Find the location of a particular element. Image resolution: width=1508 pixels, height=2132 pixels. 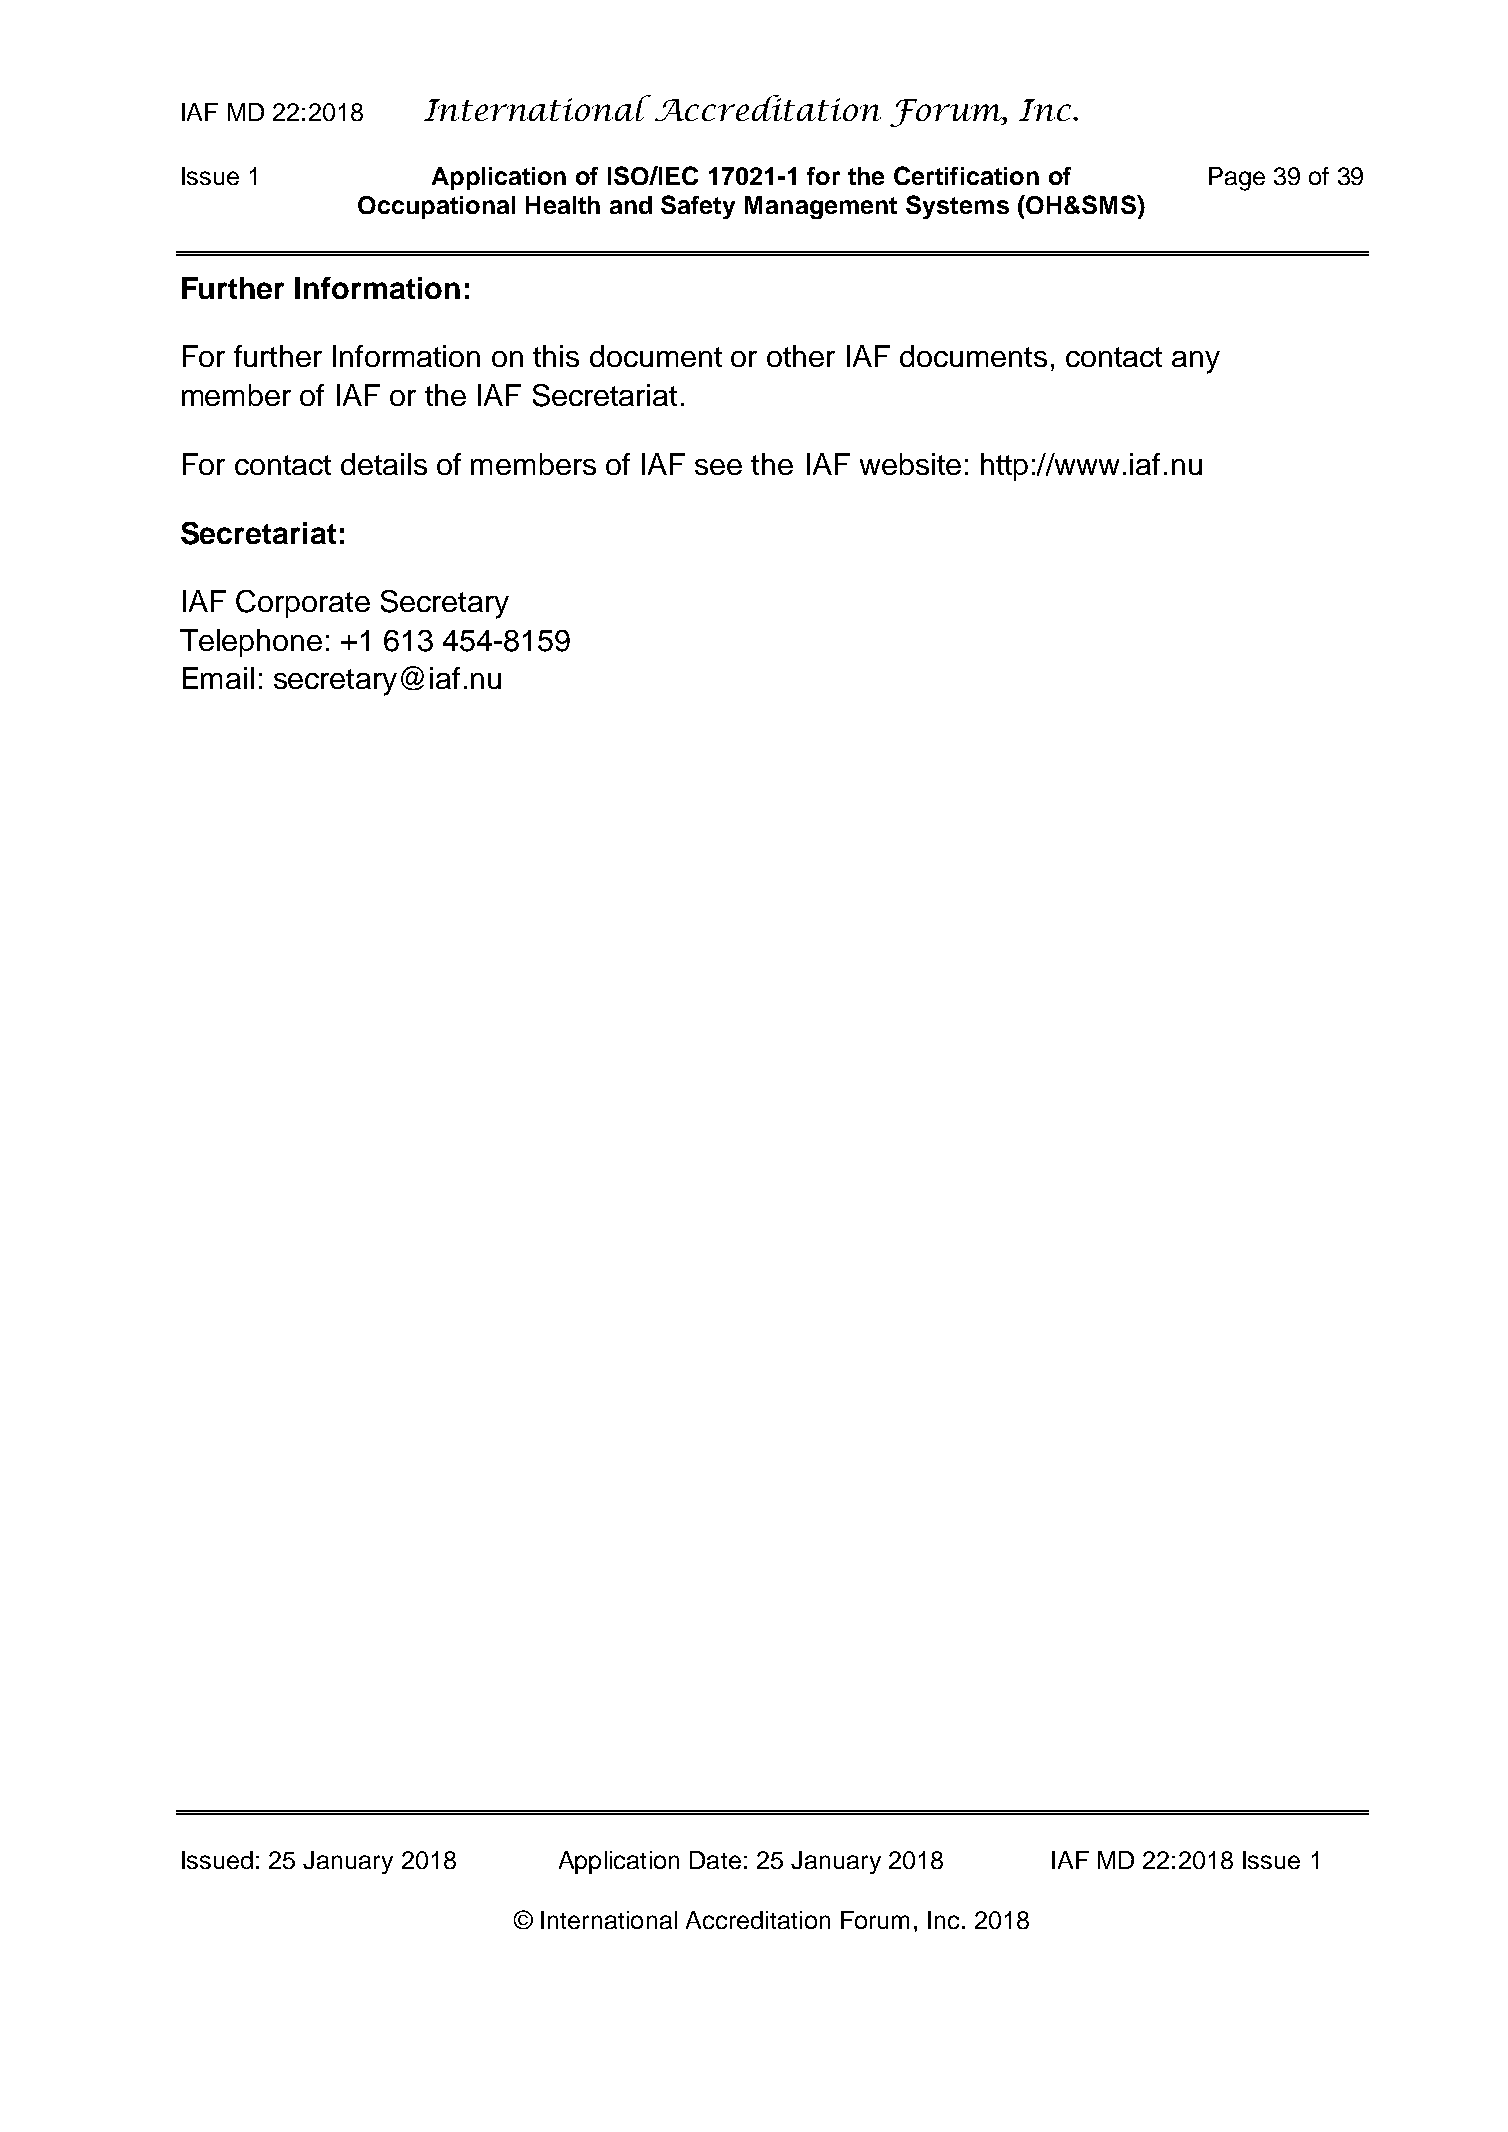

other is located at coordinates (801, 356).
